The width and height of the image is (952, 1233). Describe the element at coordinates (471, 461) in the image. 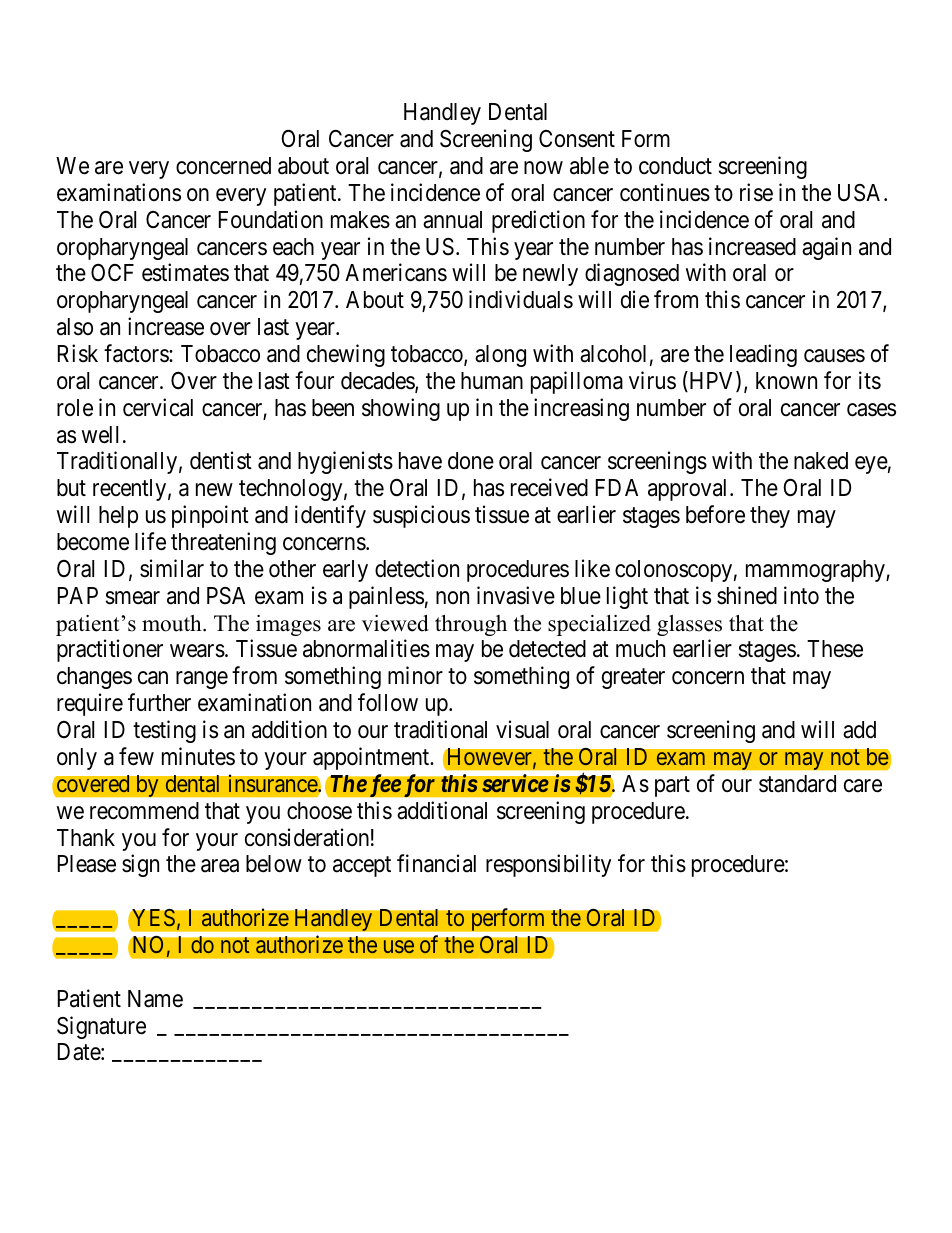

I see `done` at that location.
